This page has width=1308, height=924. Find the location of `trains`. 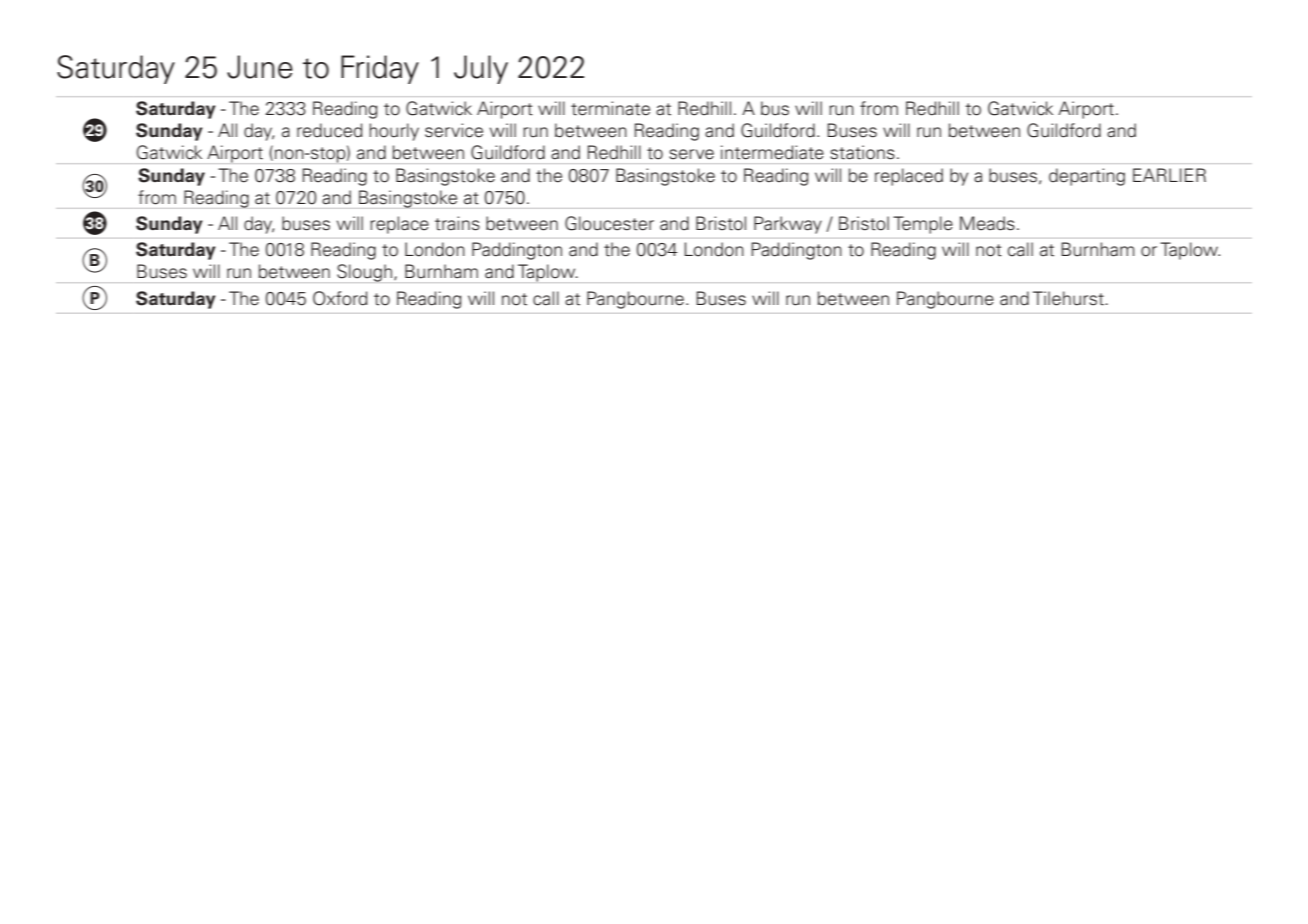

trains is located at coordinates (457, 223).
